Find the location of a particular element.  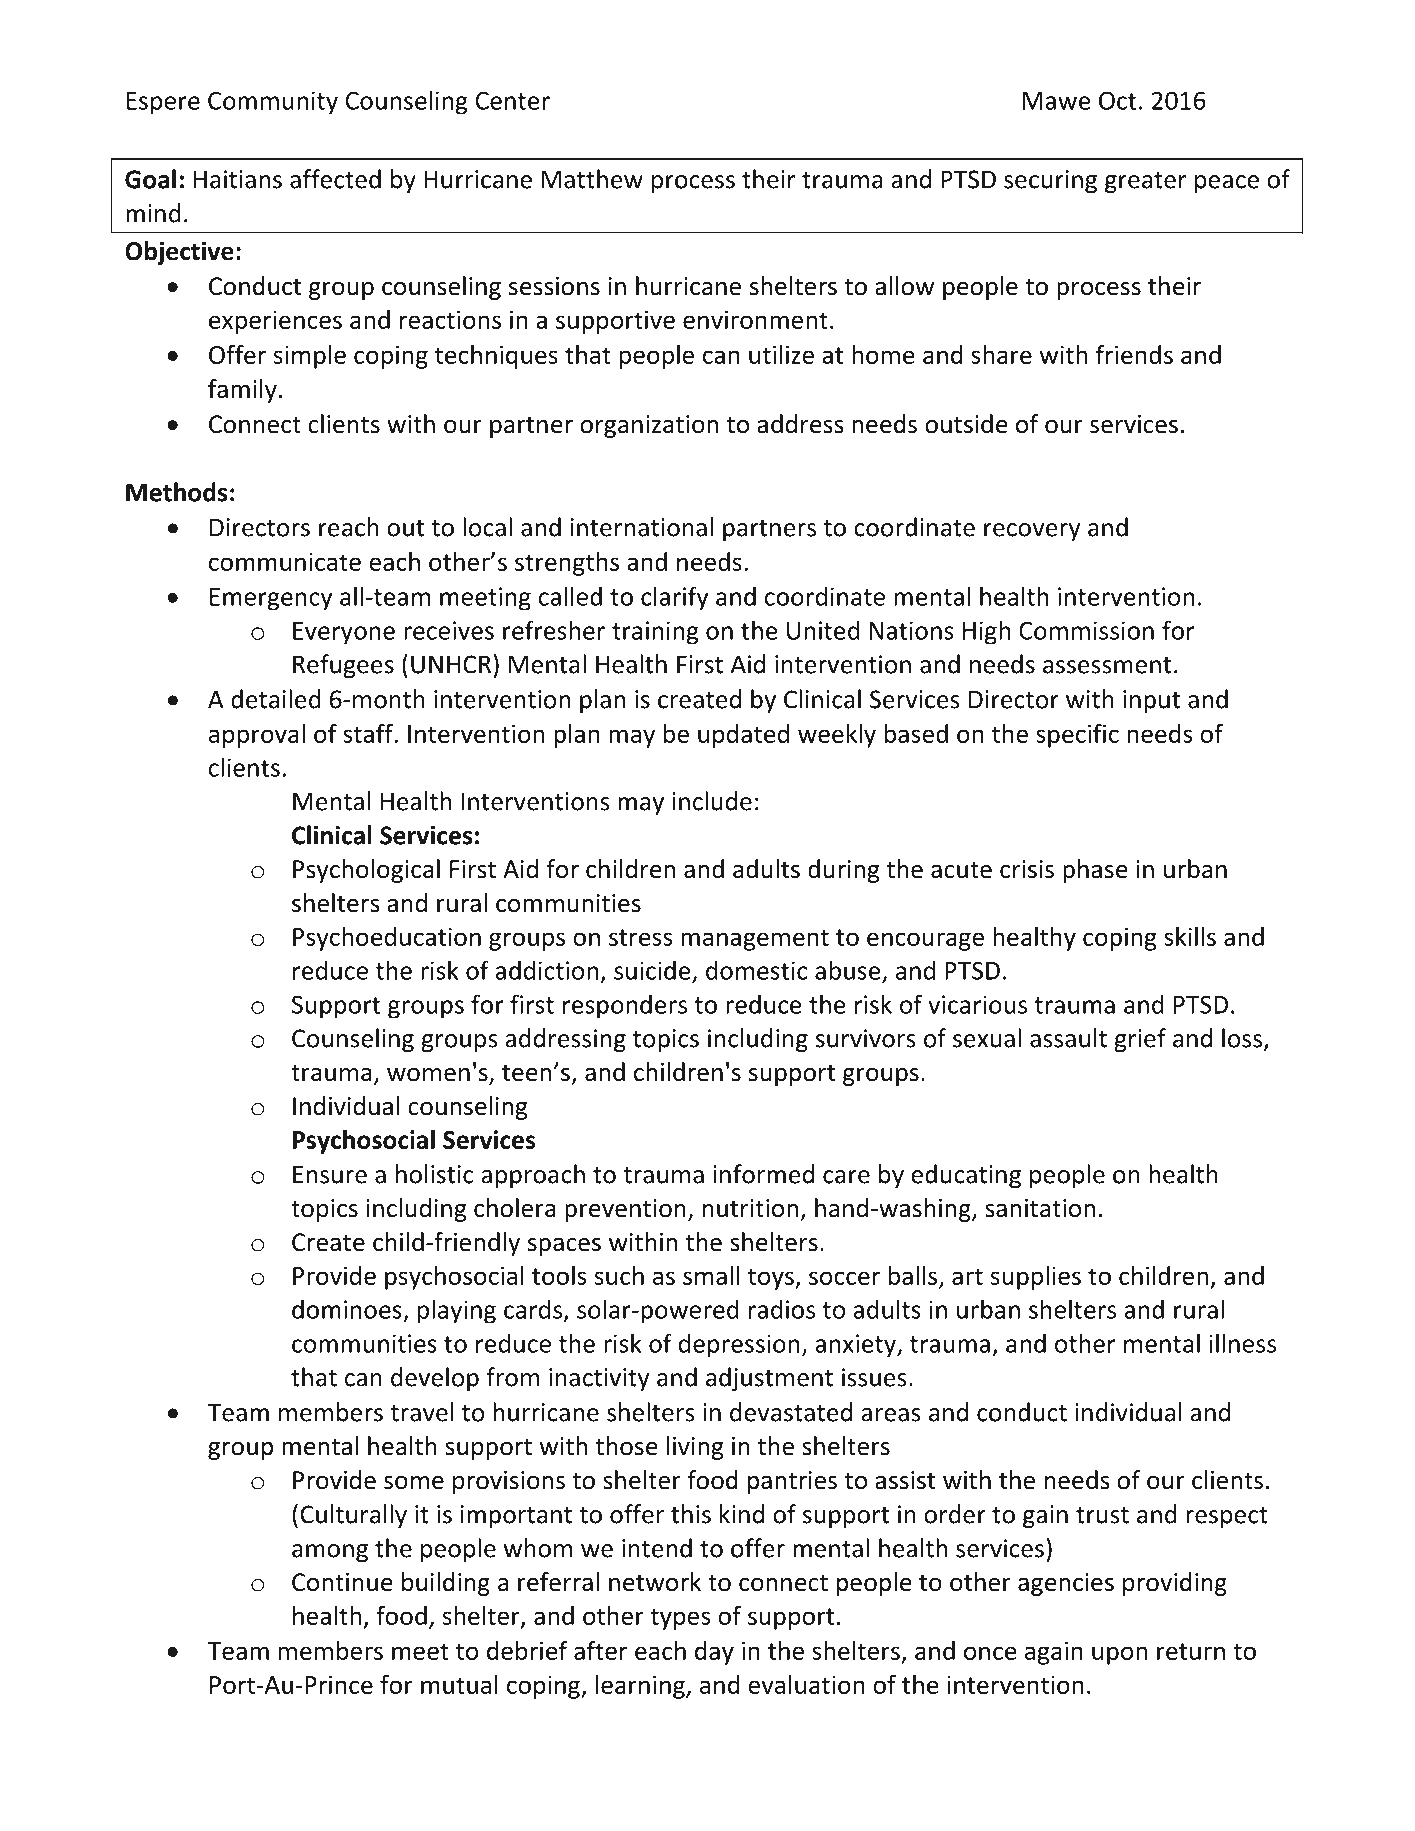

upon is located at coordinates (1119, 1655).
